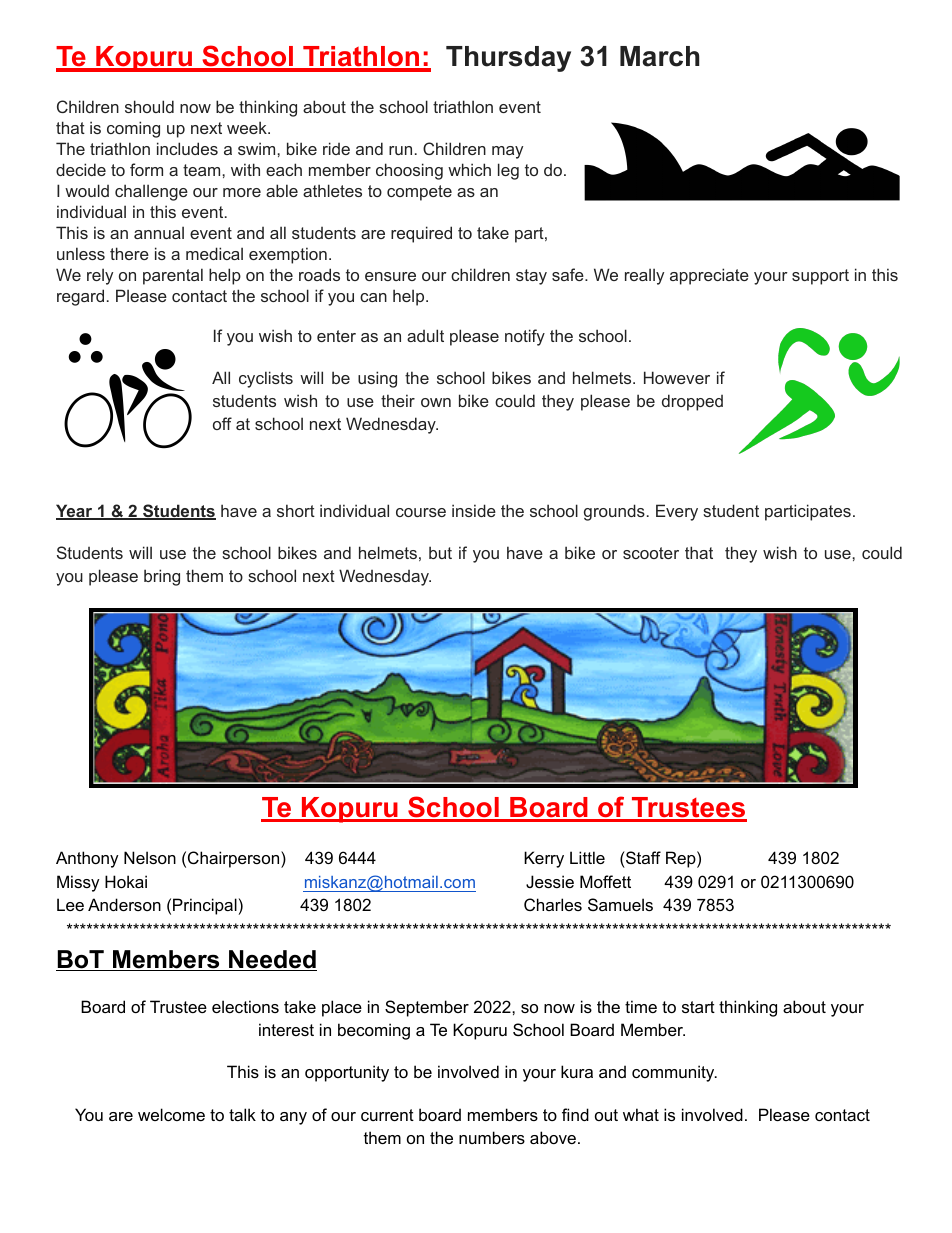  Describe the element at coordinates (149, 106) in the screenshot. I see `should` at that location.
